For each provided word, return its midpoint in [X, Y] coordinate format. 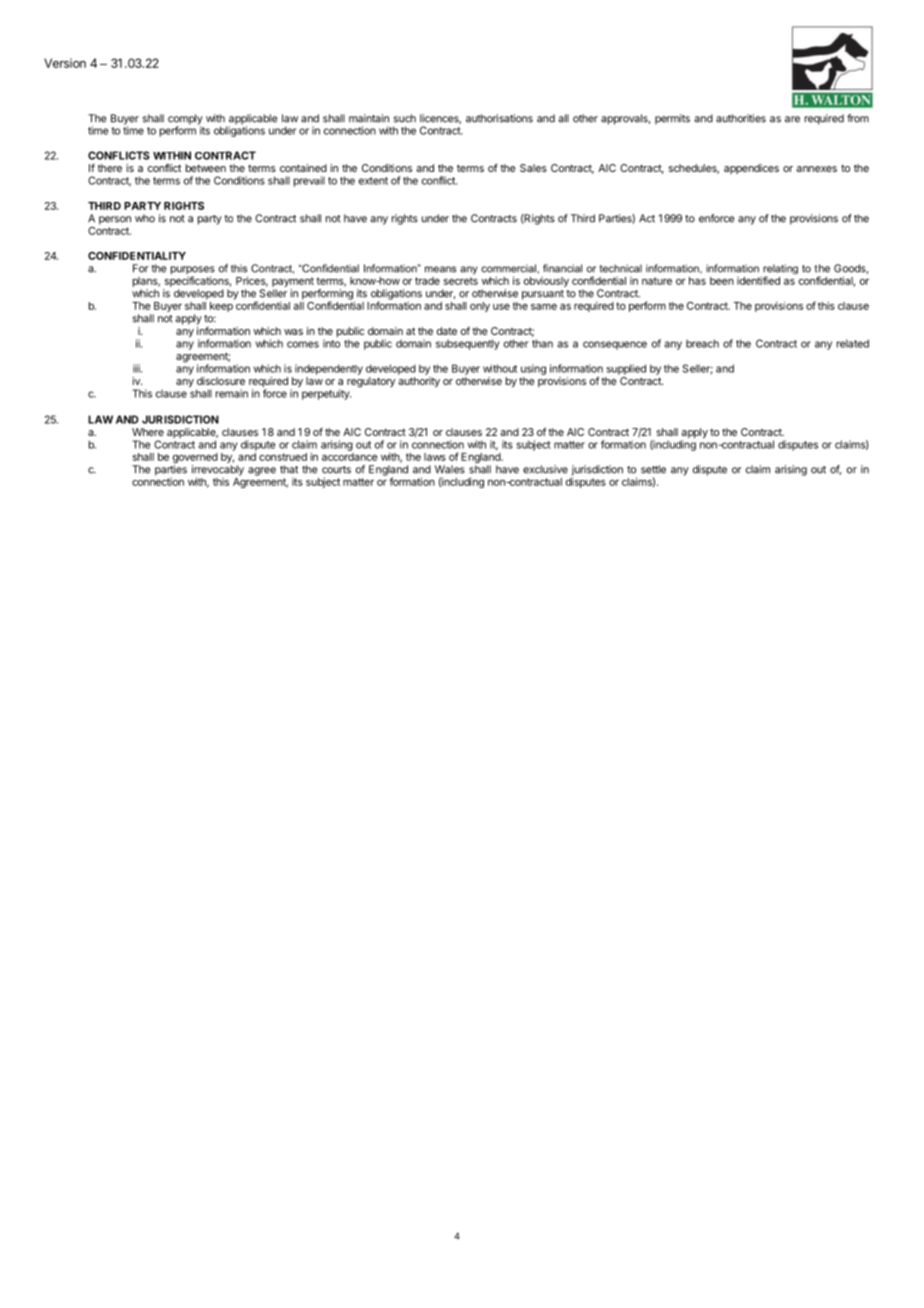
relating [779, 270]
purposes [193, 271]
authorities [741, 118]
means [440, 269]
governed [195, 459]
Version [65, 63]
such [405, 118]
